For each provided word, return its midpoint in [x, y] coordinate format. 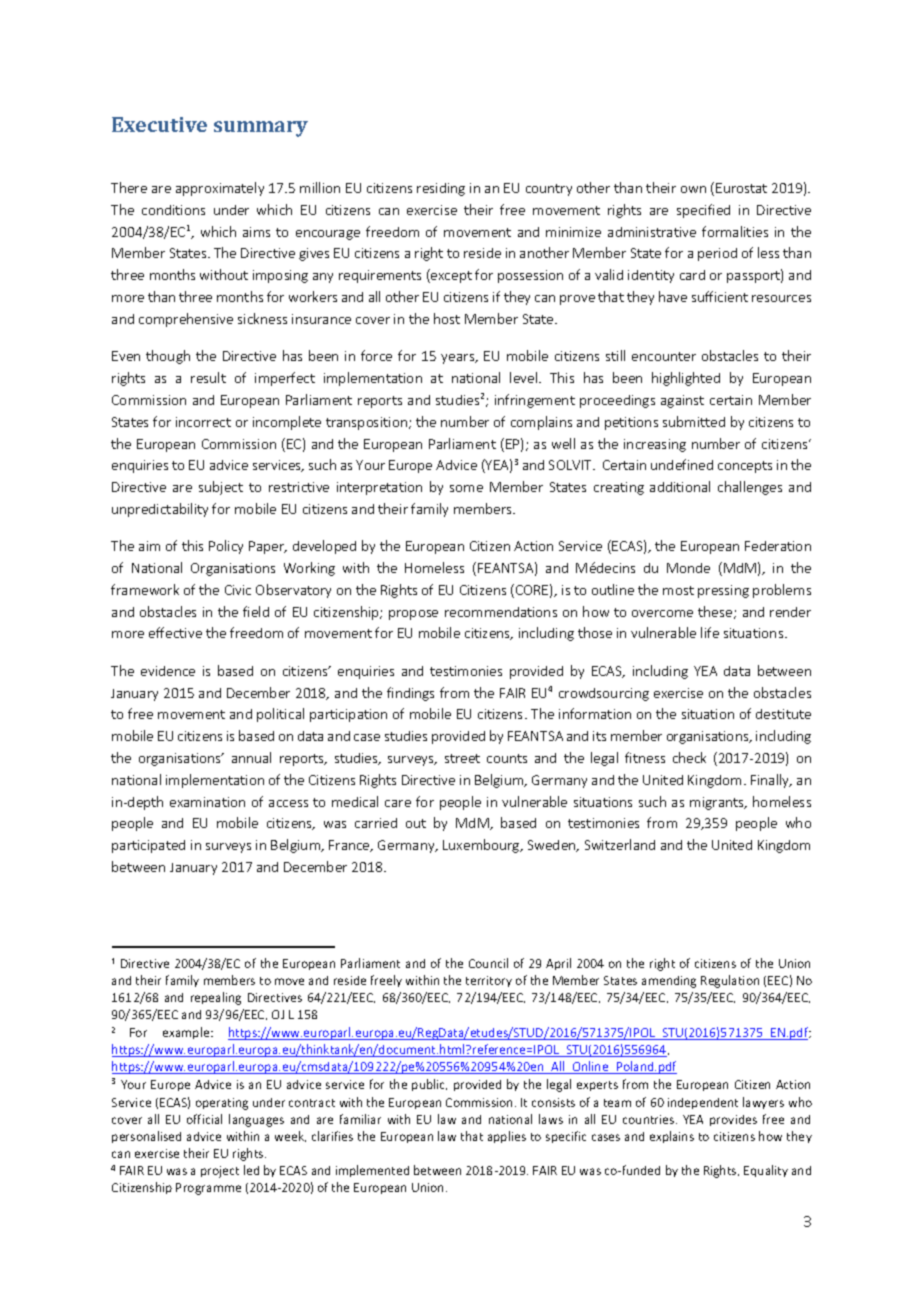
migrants [718, 803]
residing [441, 189]
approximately [220, 189]
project [220, 1172]
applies [507, 1137]
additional [680, 486]
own [693, 189]
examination [207, 802]
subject [221, 488]
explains [672, 1137]
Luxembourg [482, 846]
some [466, 488]
